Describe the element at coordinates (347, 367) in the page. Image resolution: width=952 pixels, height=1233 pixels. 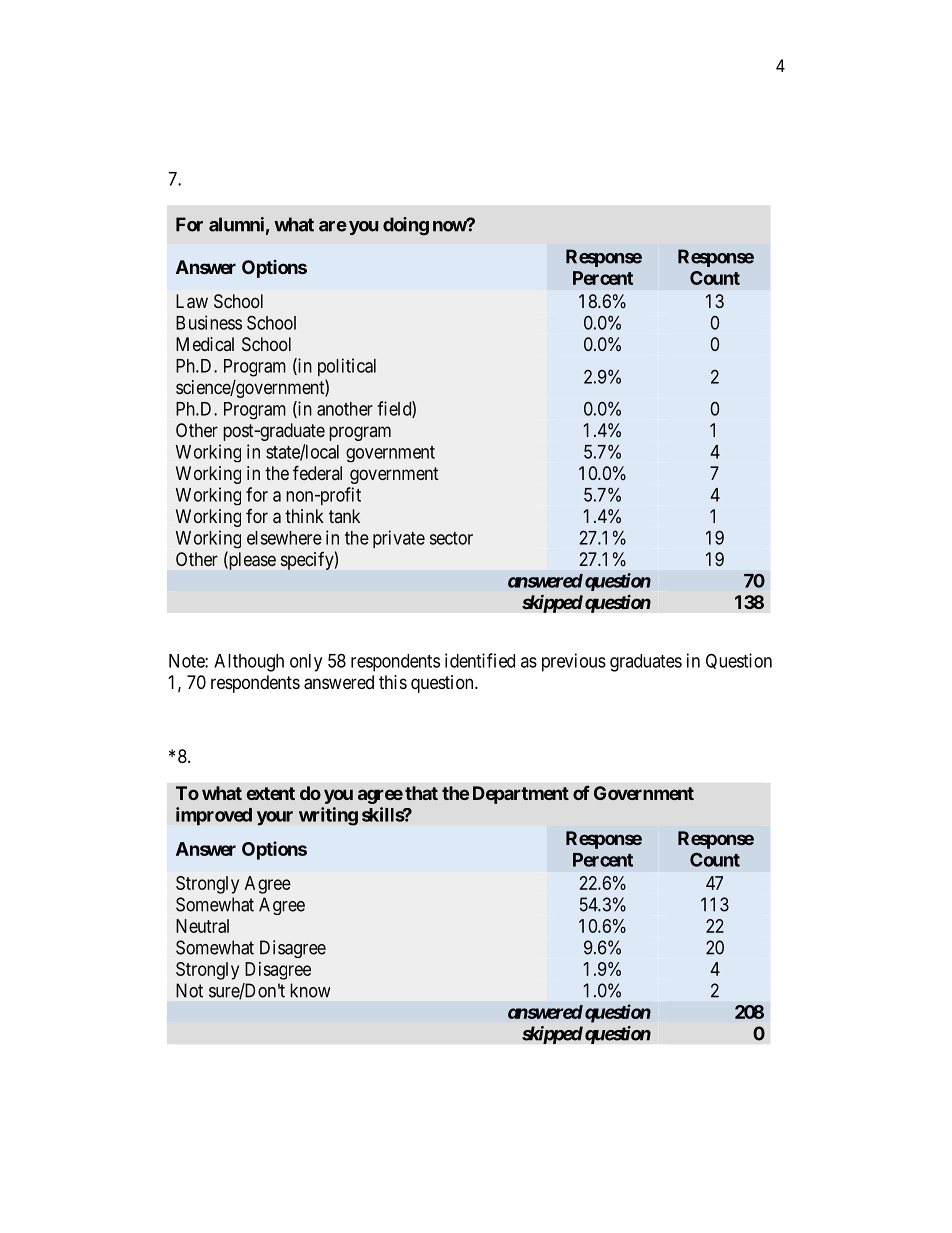
I see `political` at that location.
